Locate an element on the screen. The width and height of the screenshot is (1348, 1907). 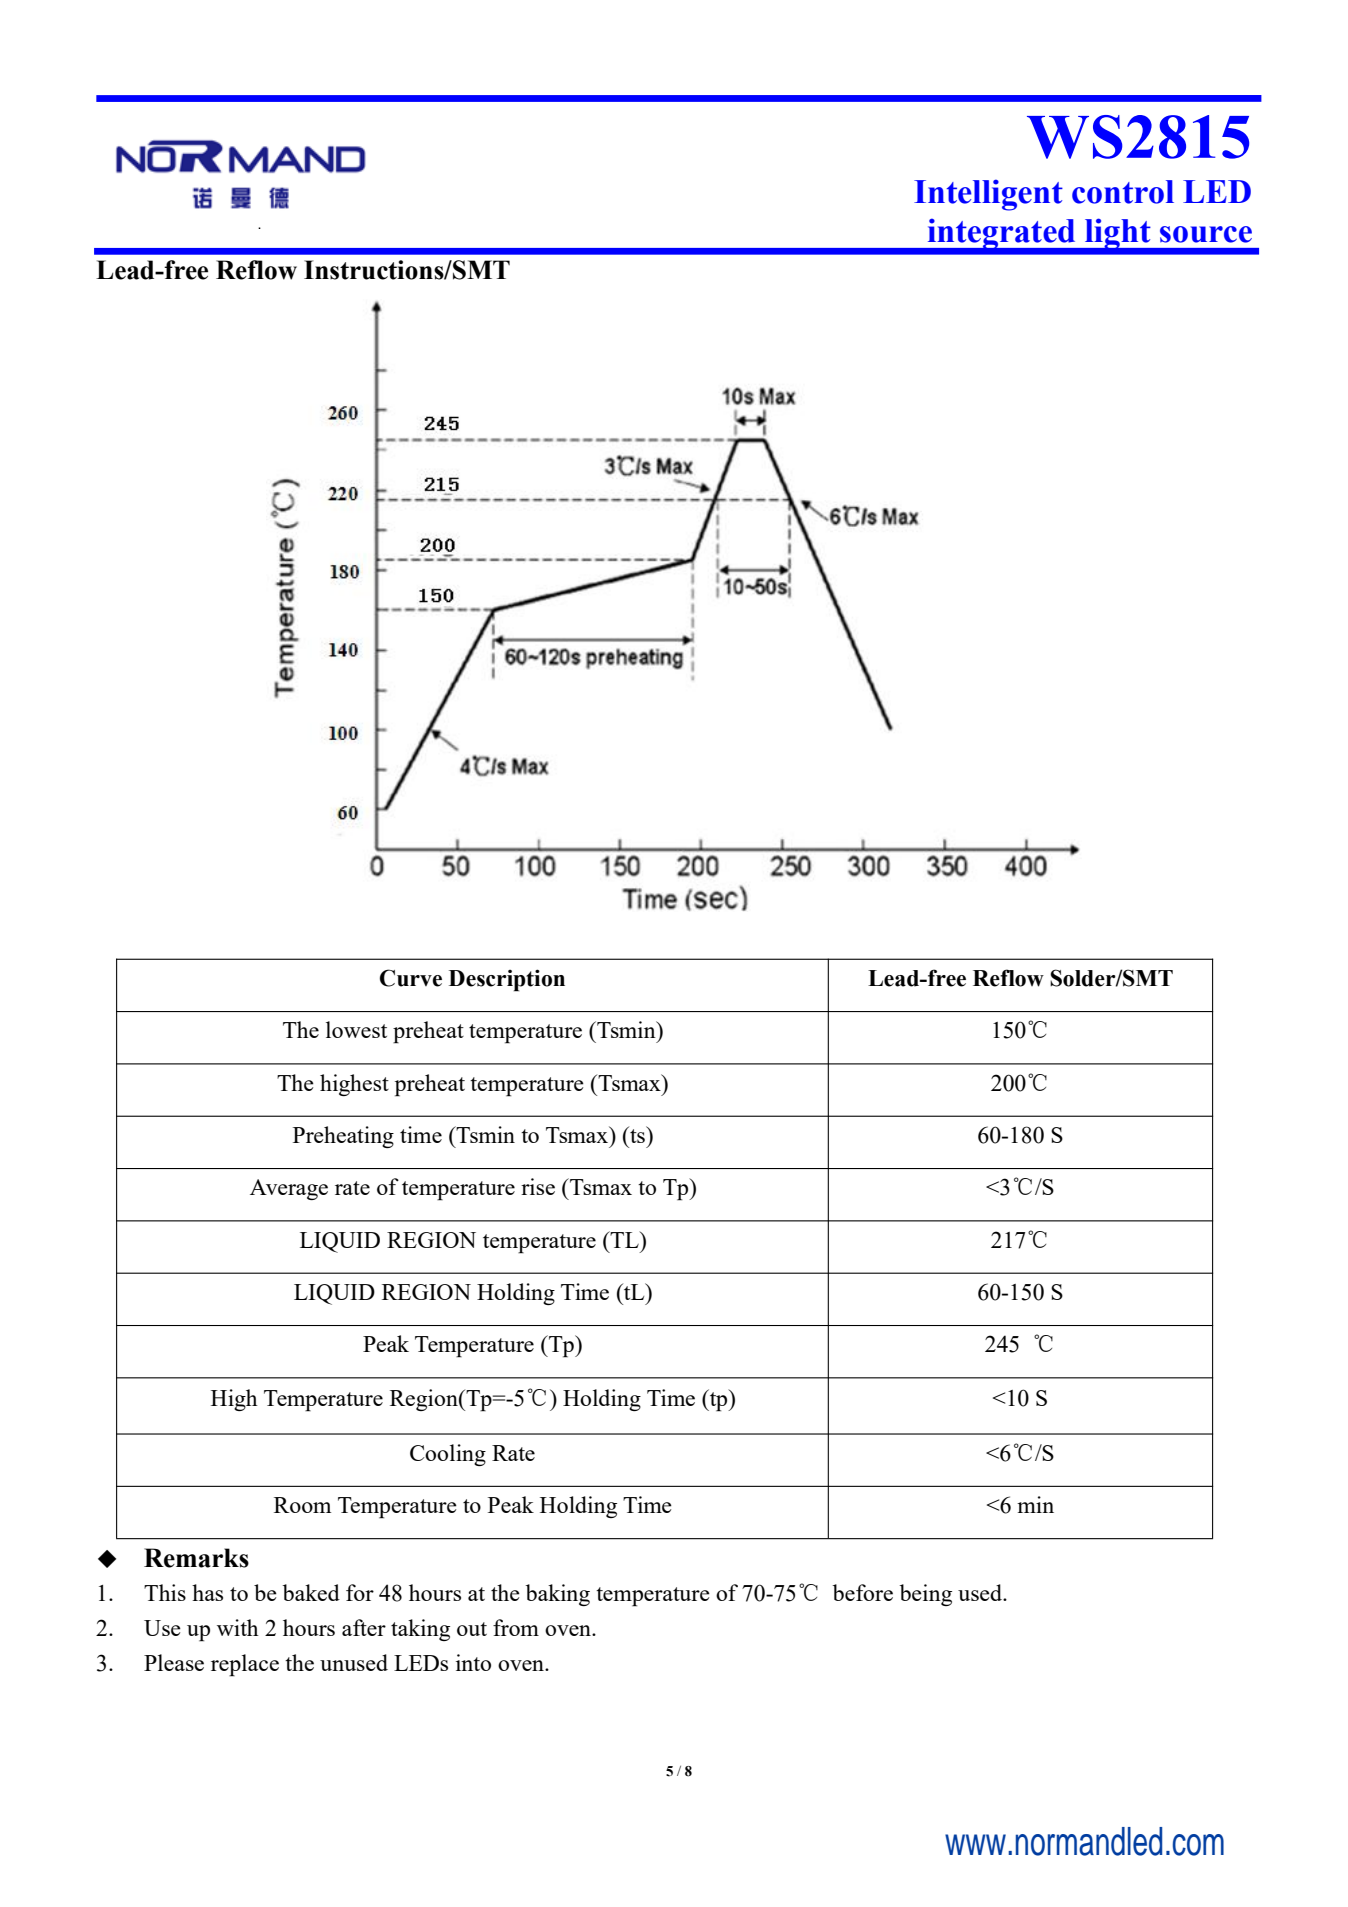
rise is located at coordinates (538, 1186).
